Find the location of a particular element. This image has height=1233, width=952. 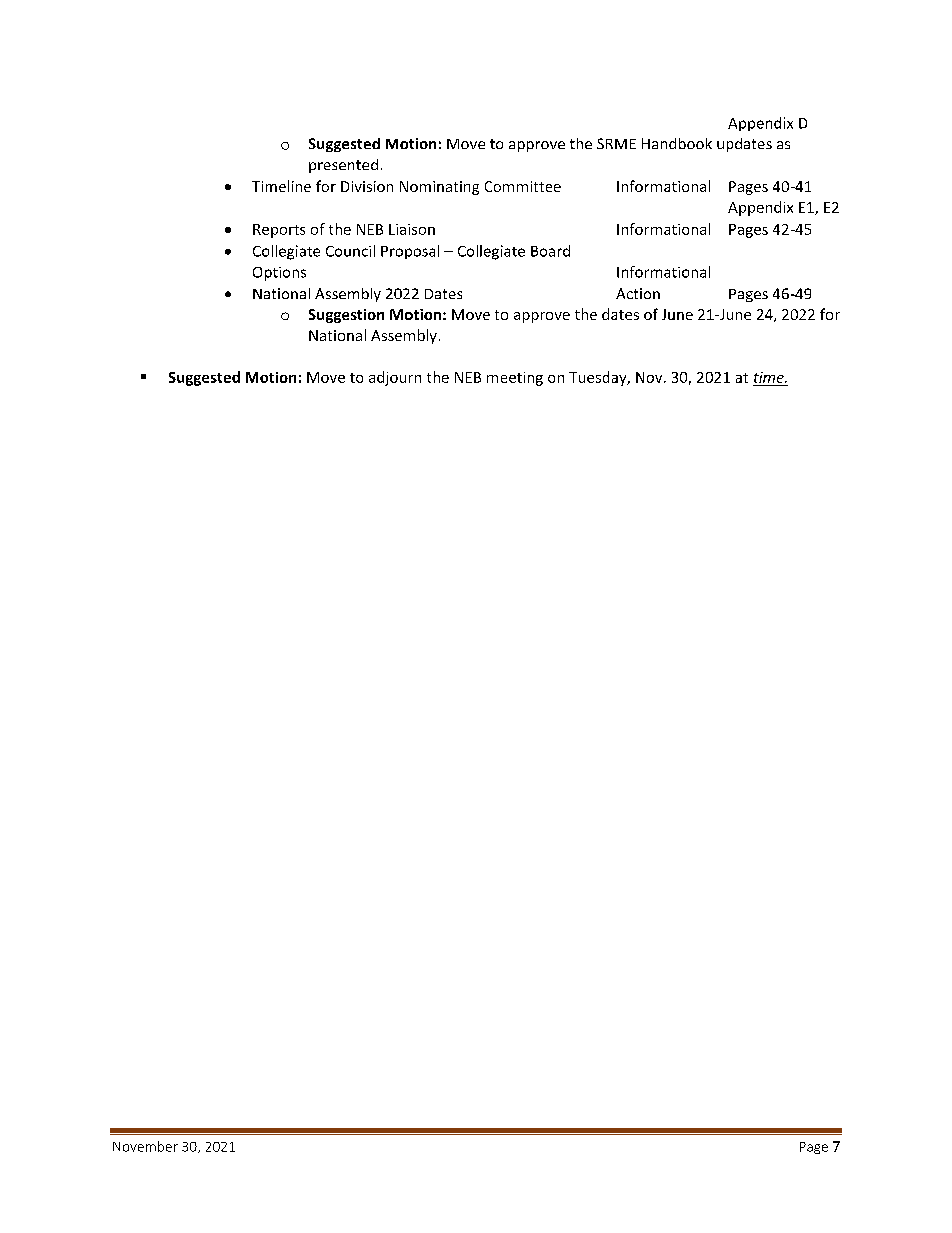

Options is located at coordinates (279, 274).
